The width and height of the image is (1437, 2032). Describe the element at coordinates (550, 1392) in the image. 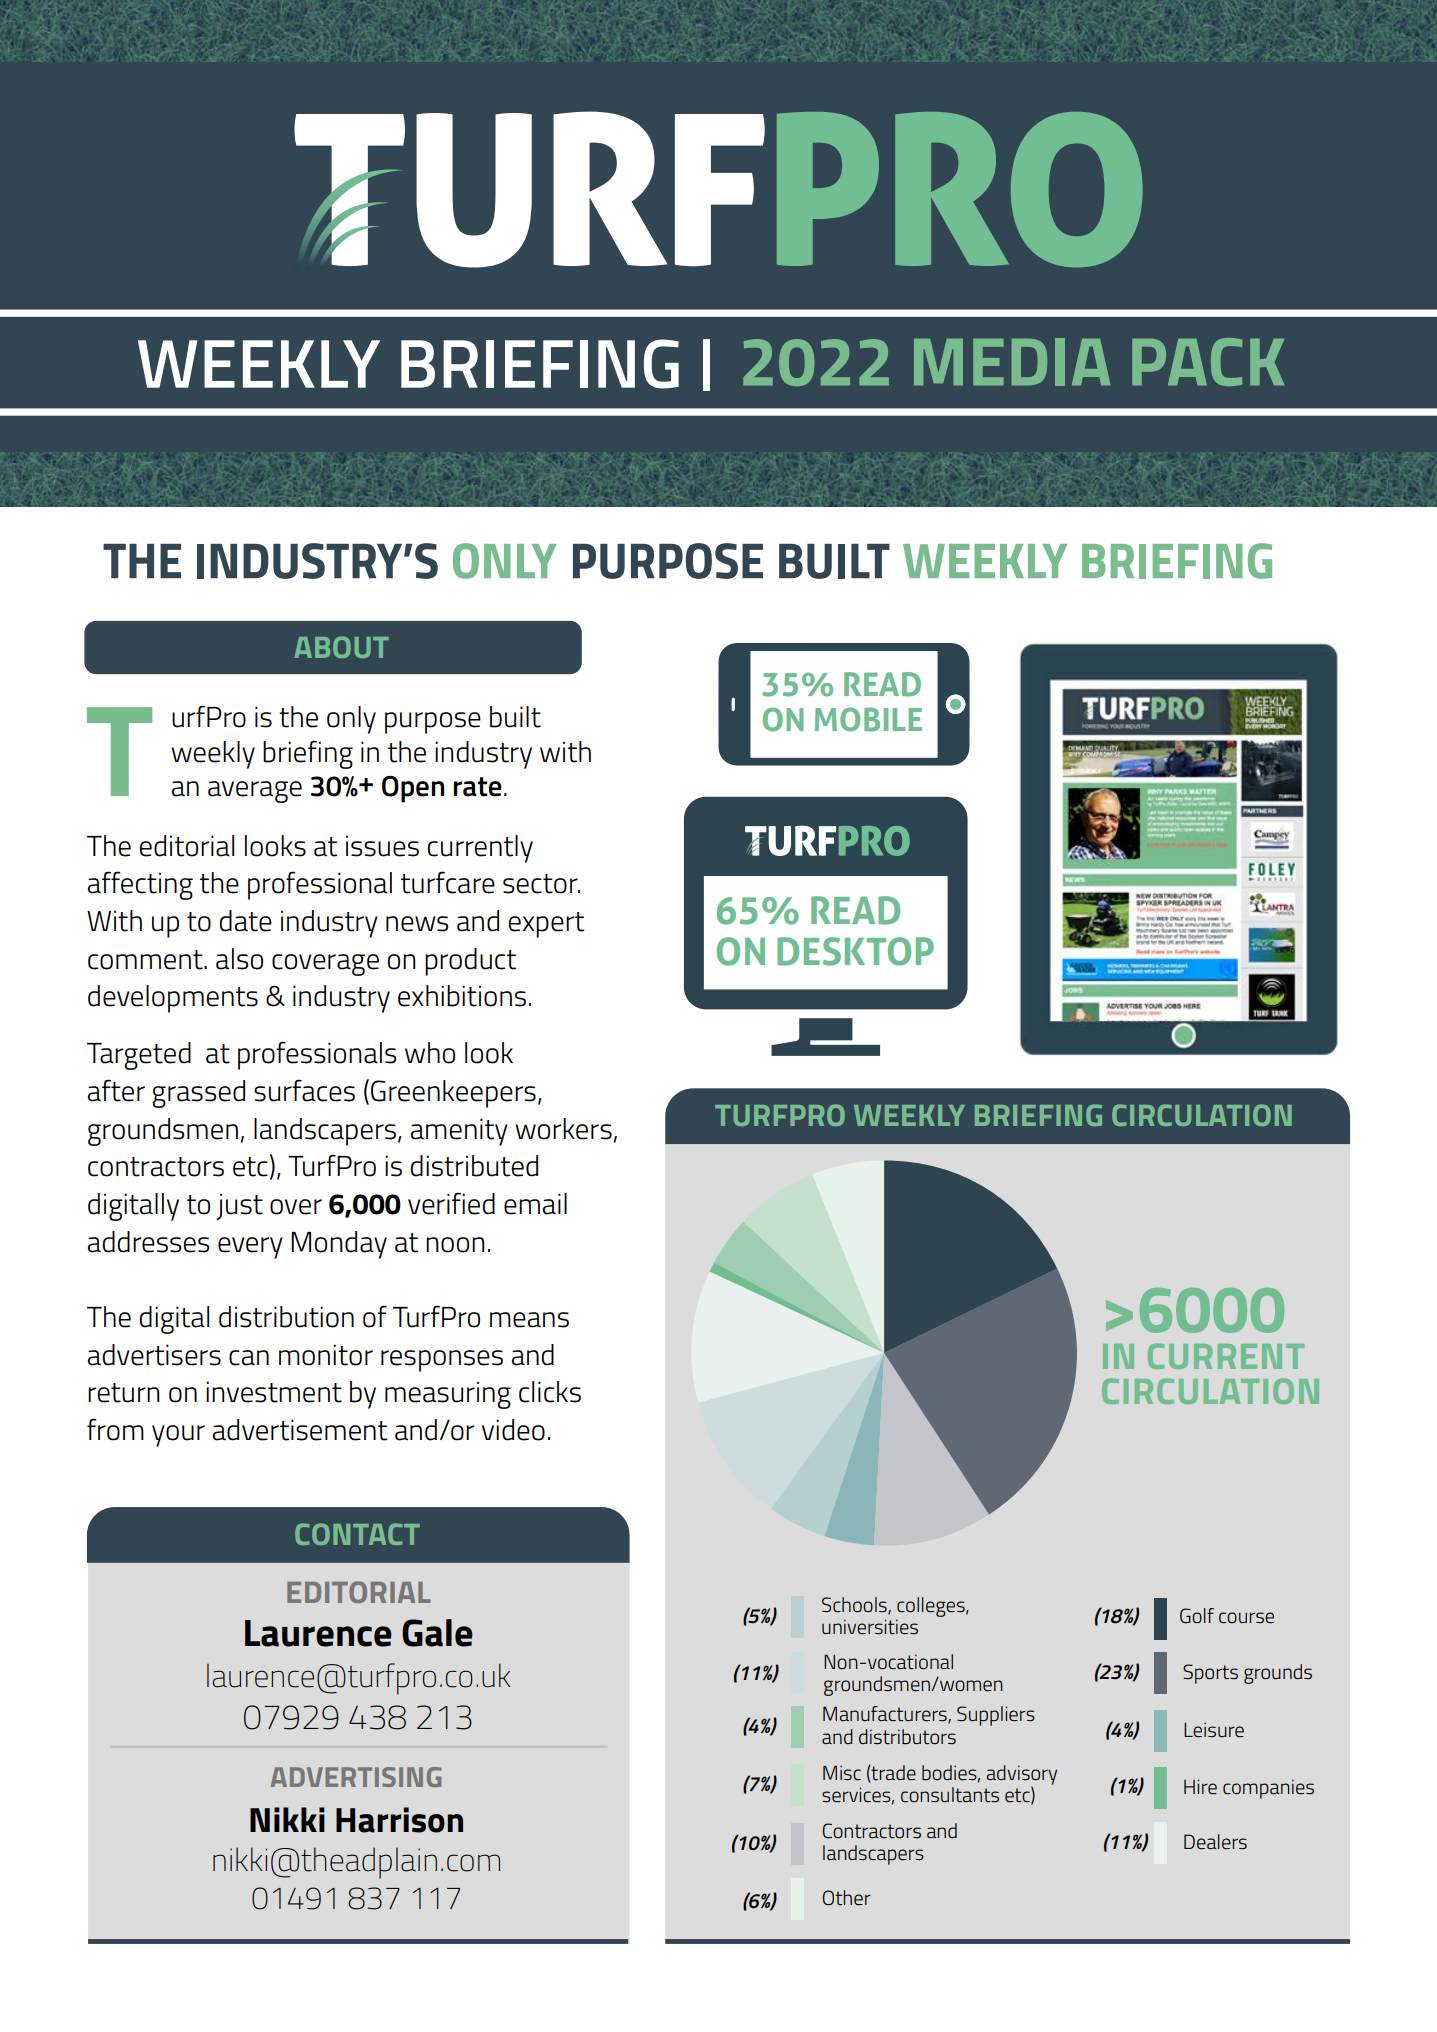

I see `clicks` at that location.
